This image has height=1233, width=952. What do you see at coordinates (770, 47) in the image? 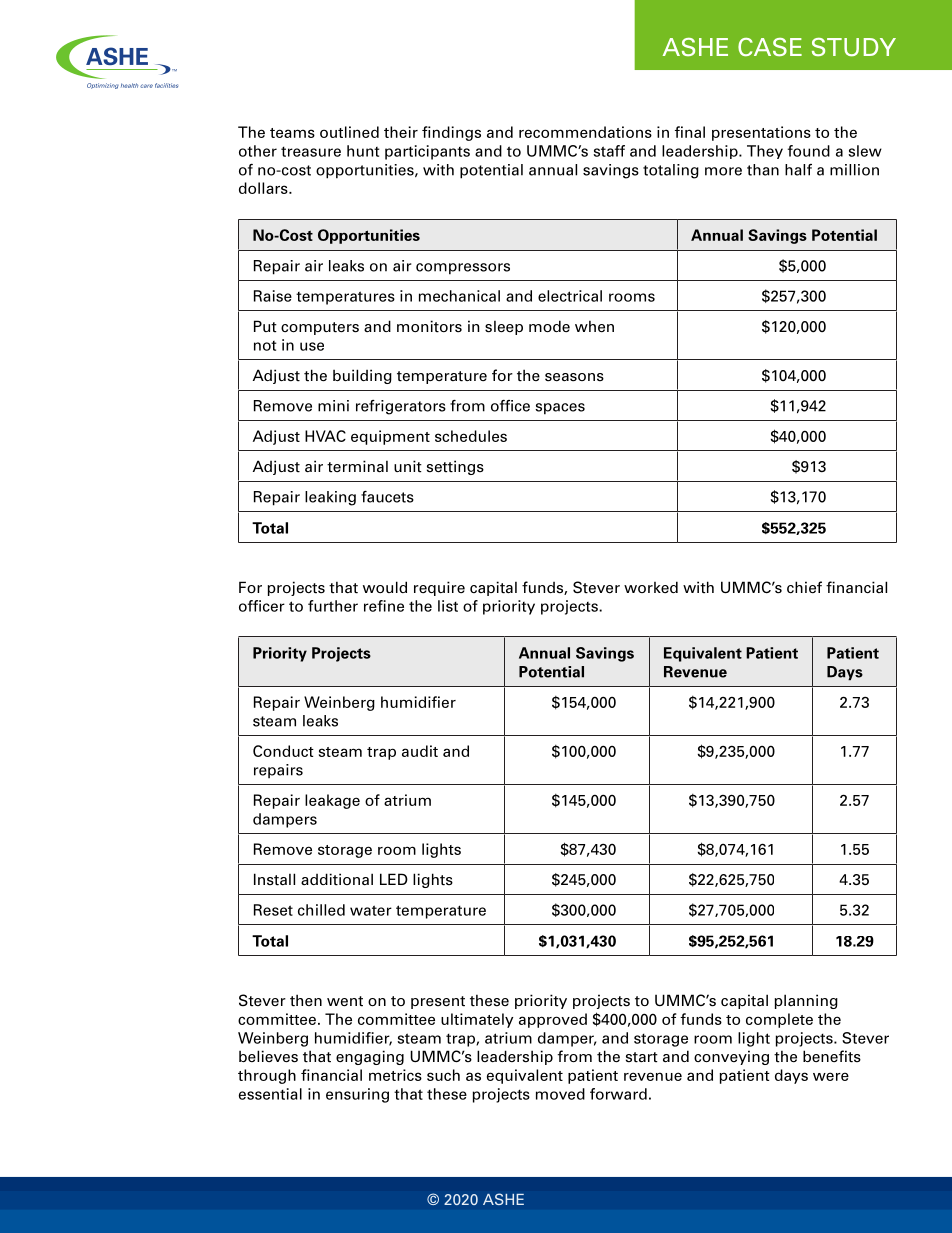
I see `CASE` at bounding box center [770, 47].
